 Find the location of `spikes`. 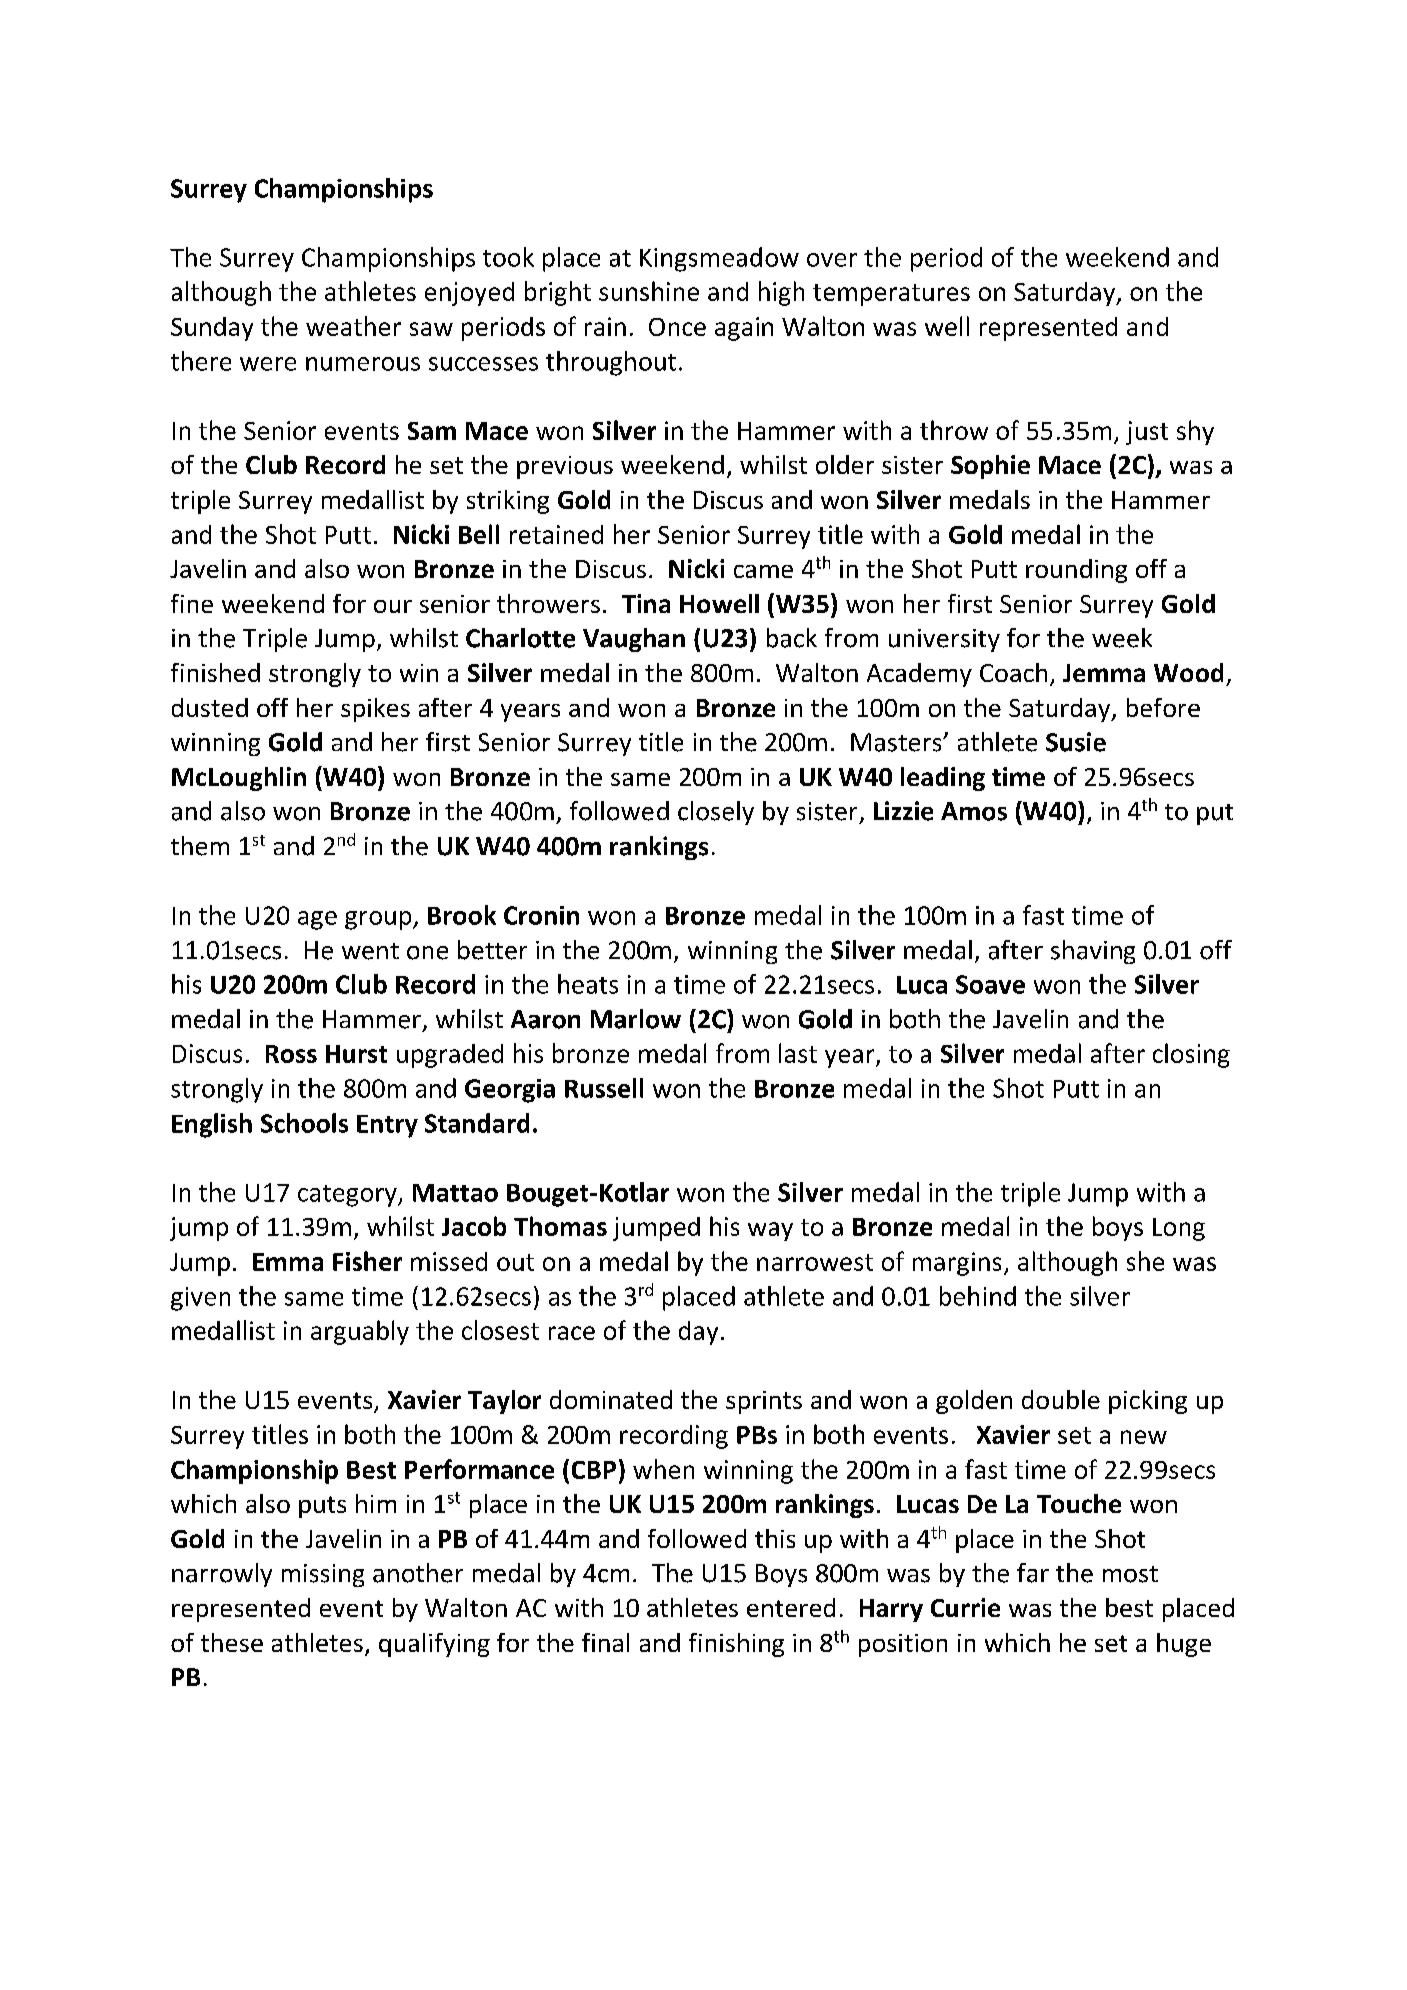

spikes is located at coordinates (375, 710).
